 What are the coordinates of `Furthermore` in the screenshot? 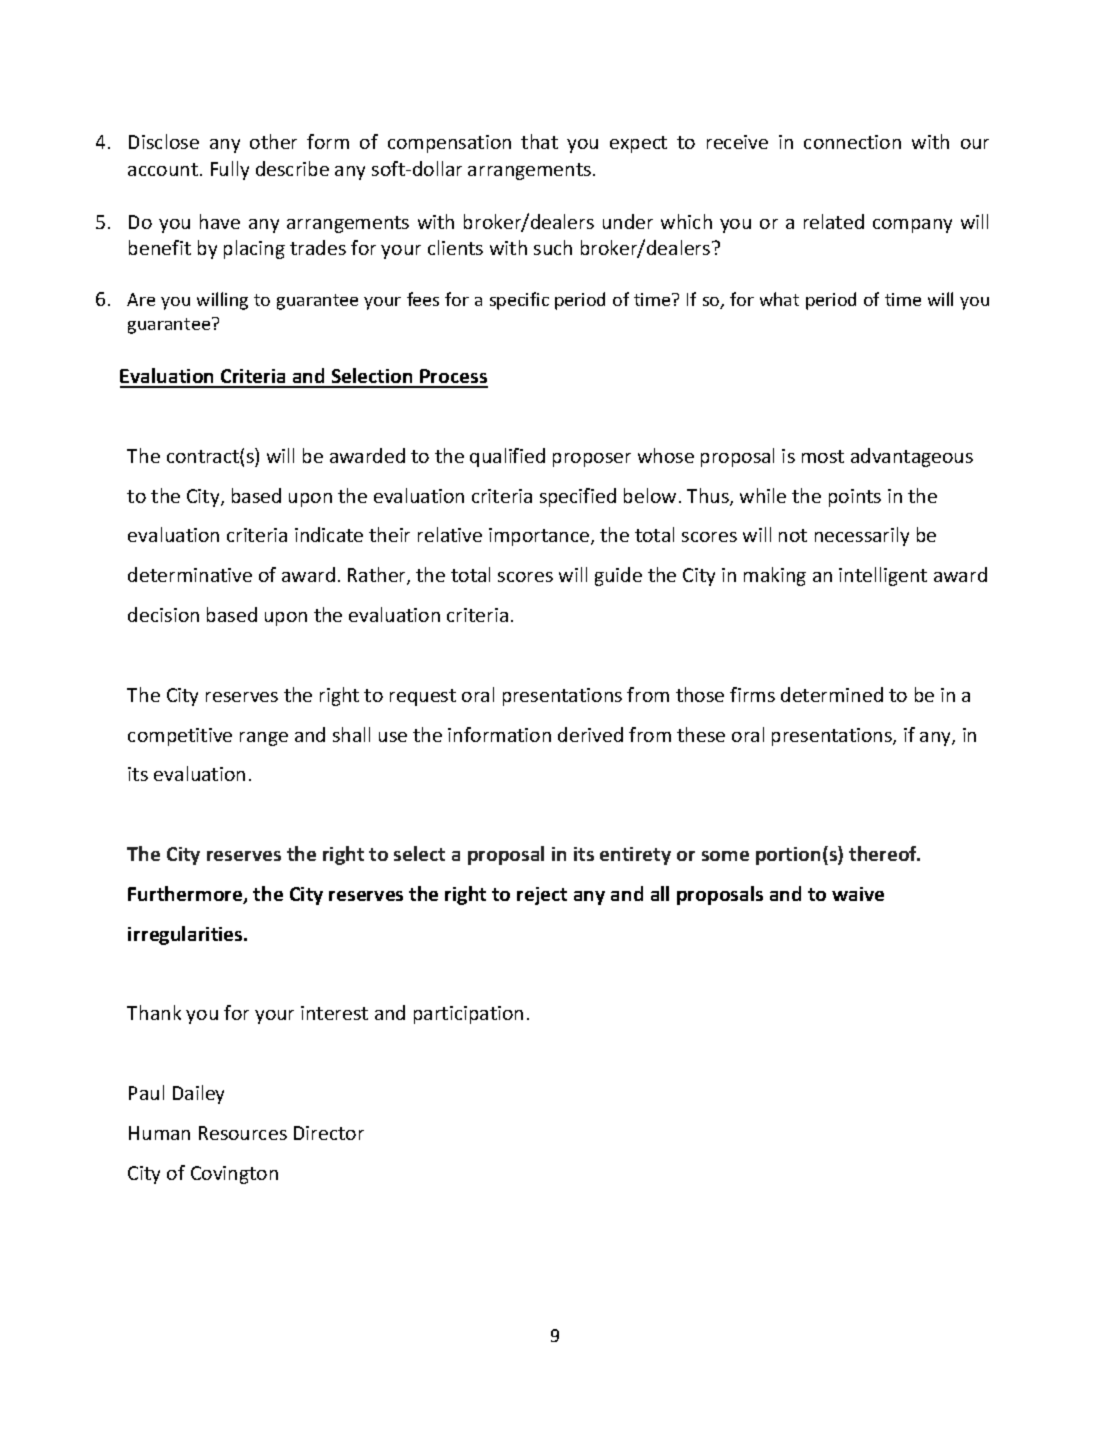 It's located at (186, 895).
